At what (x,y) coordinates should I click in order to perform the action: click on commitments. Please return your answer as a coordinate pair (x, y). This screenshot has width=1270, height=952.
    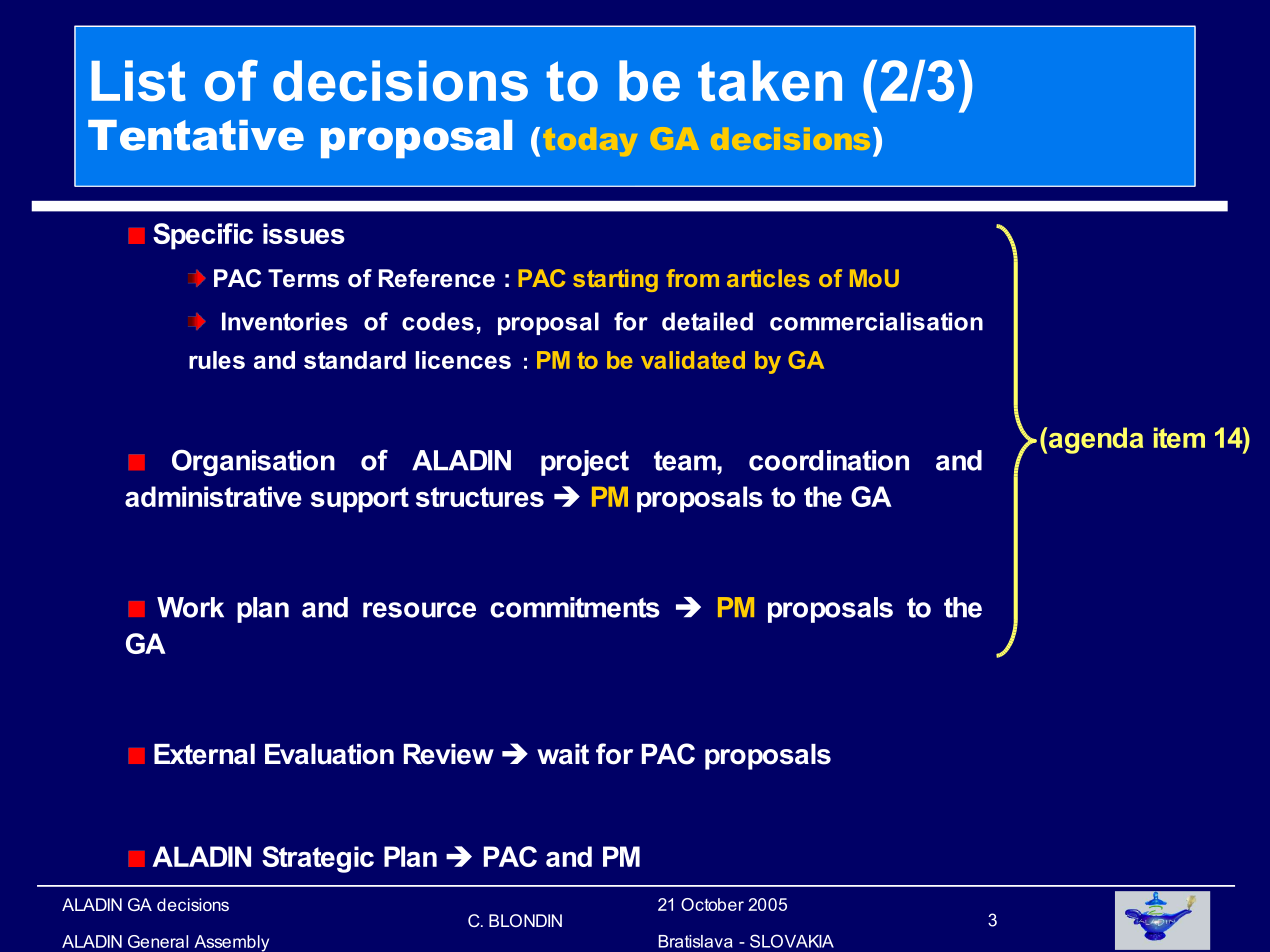
    Looking at the image, I should click on (575, 607).
